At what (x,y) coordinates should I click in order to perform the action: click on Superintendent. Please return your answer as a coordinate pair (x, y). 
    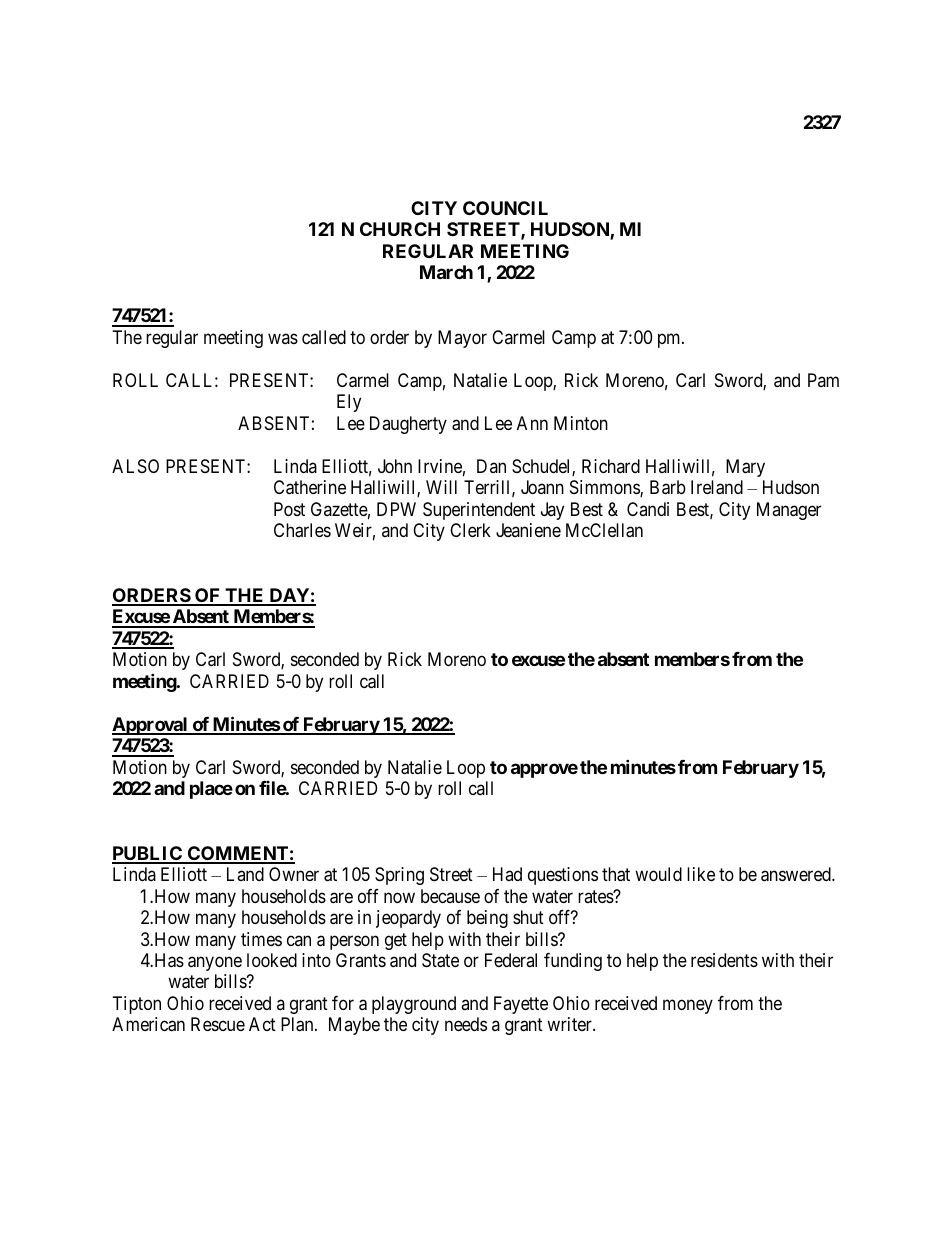
    Looking at the image, I should click on (479, 511).
